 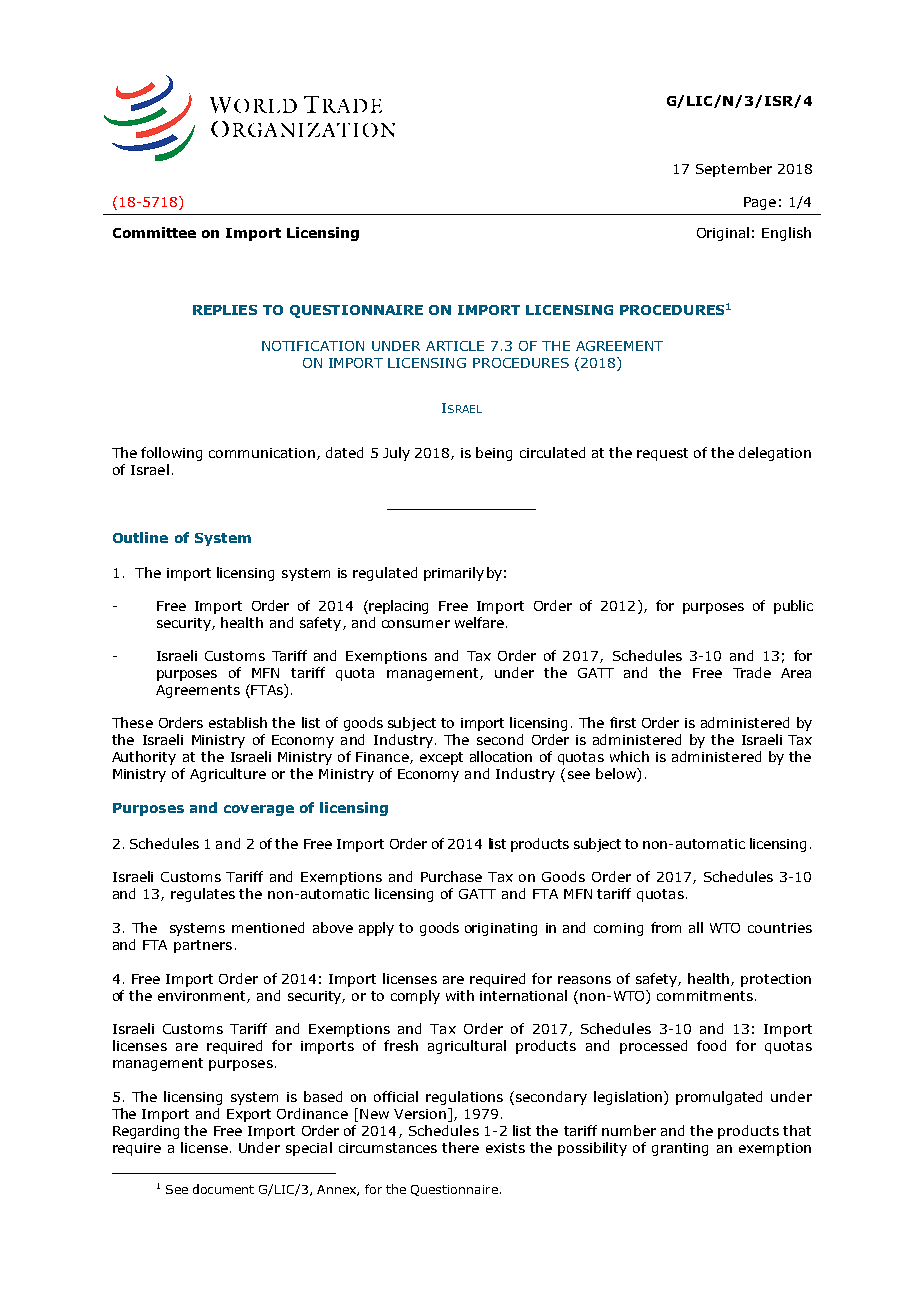 I want to click on Trade, so click(x=752, y=672).
